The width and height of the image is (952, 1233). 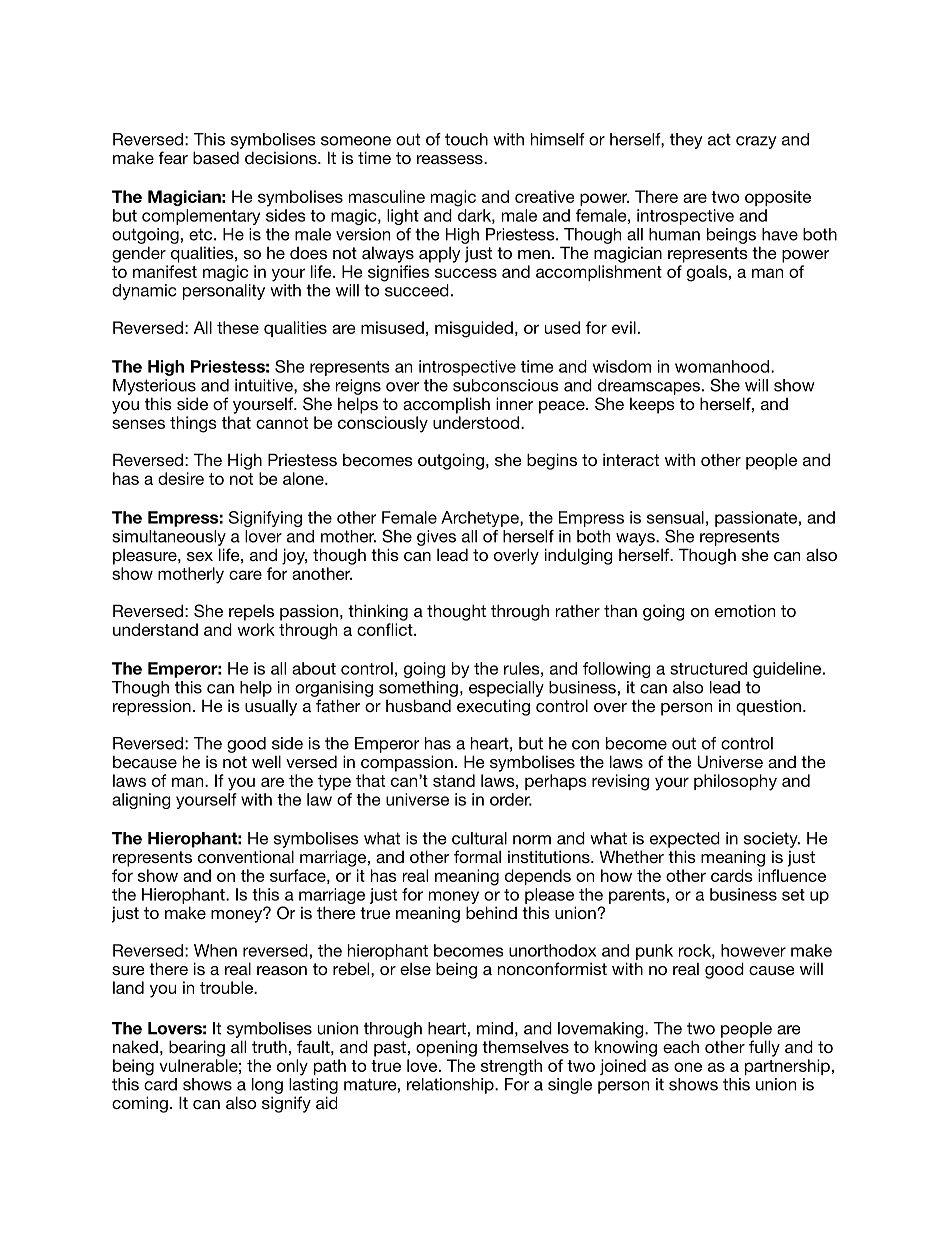 I want to click on things, so click(x=193, y=424).
